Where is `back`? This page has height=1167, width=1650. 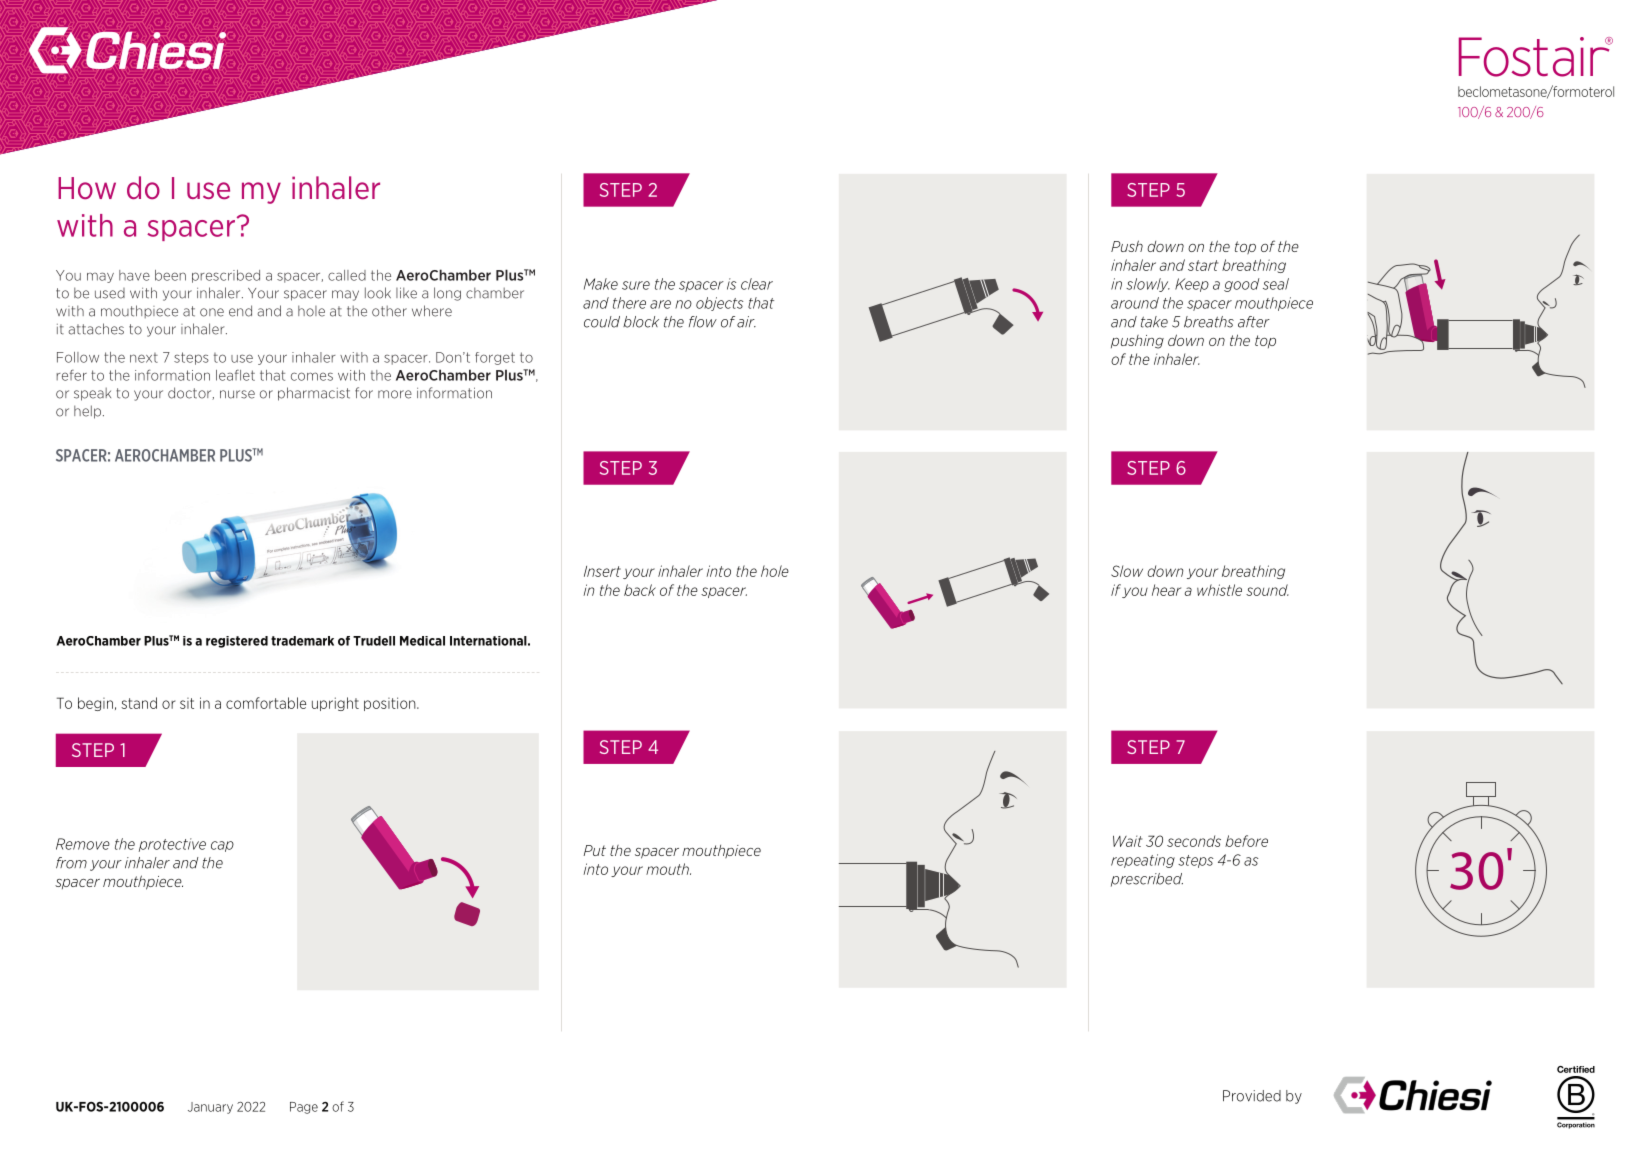 back is located at coordinates (640, 590).
